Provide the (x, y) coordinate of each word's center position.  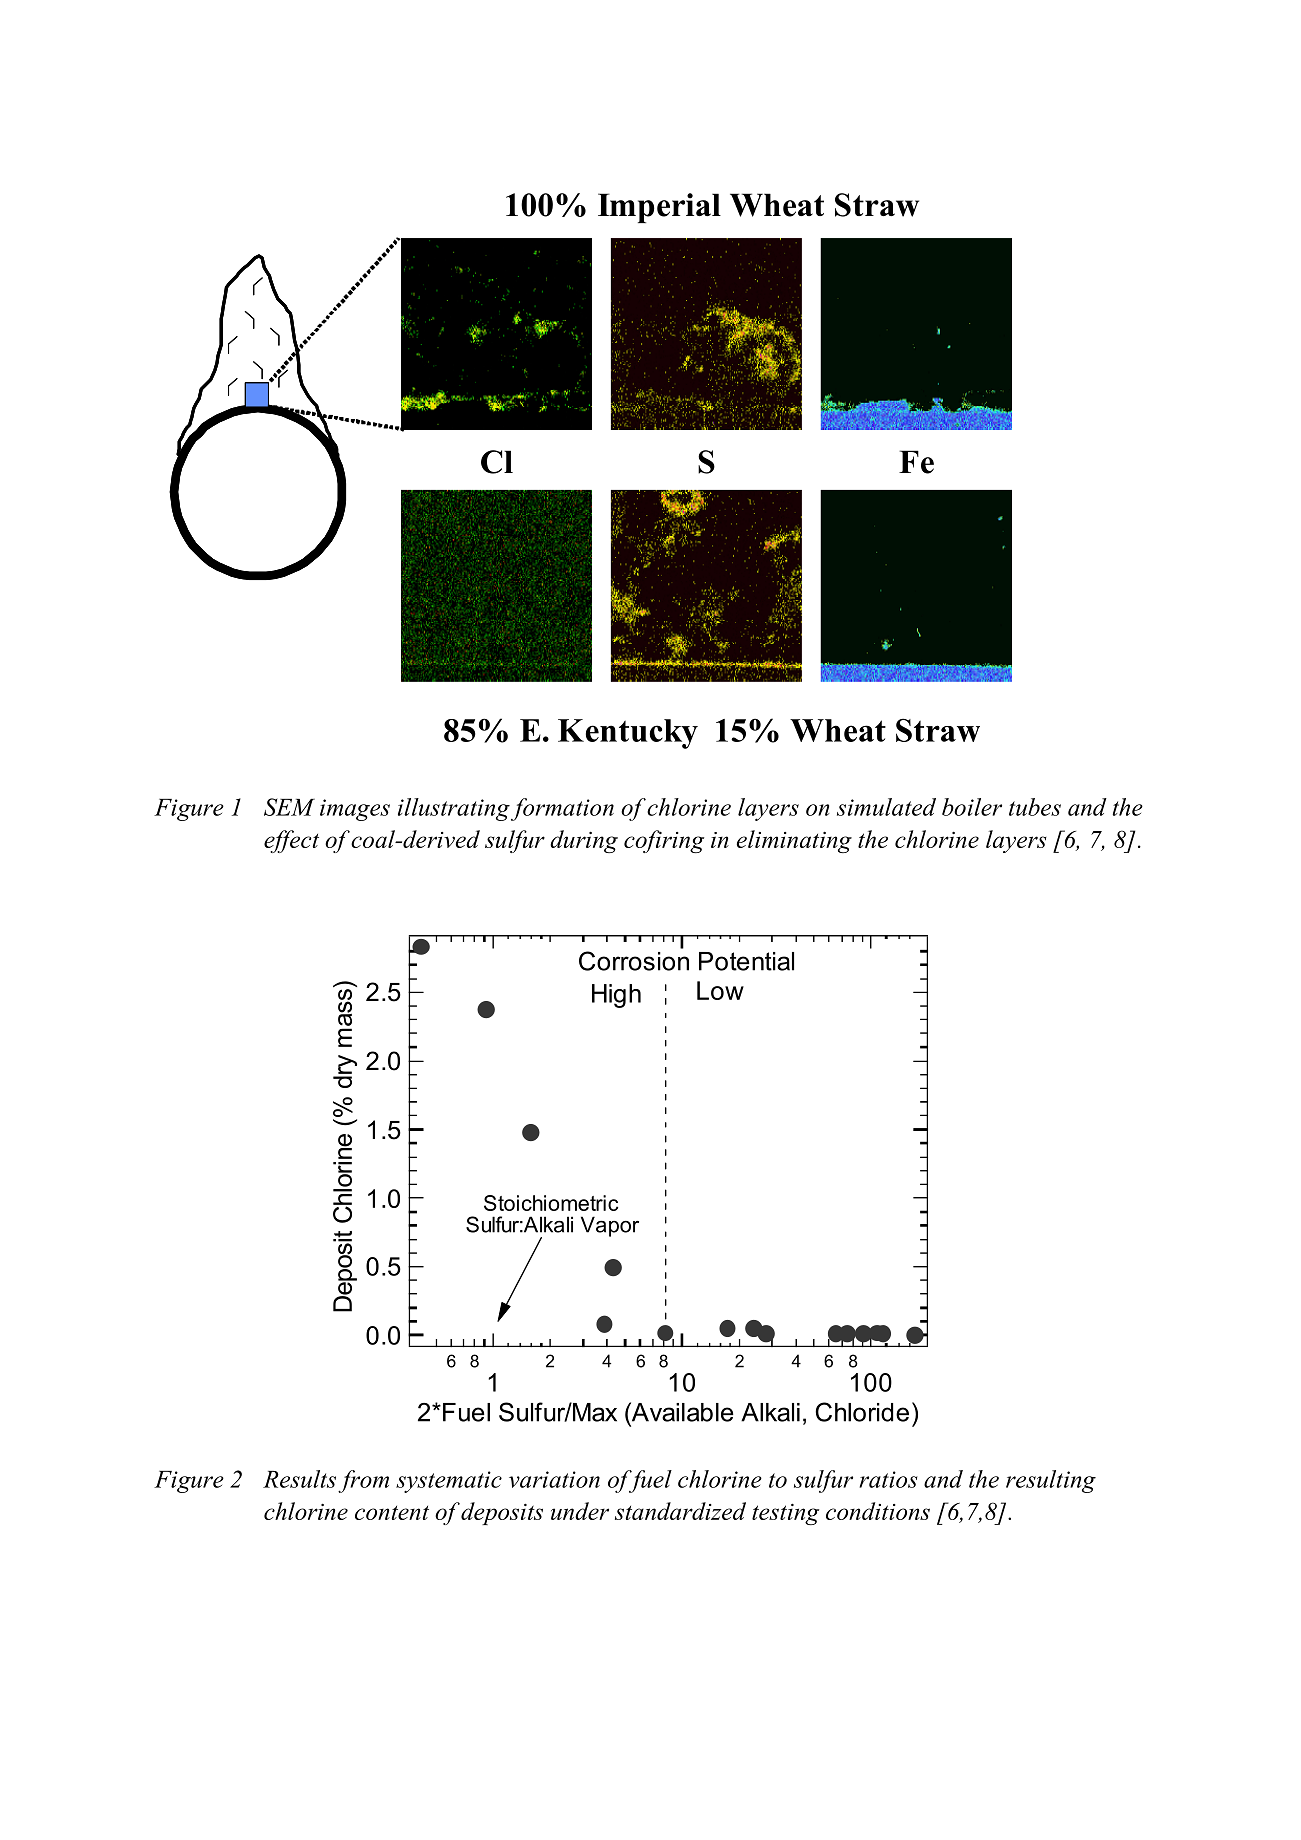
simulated (886, 807)
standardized (680, 1511)
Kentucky (628, 734)
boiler (972, 807)
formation (562, 809)
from (363, 1481)
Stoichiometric (551, 1203)
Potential (746, 961)
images (355, 810)
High (616, 996)
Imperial (659, 208)
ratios (888, 1479)
